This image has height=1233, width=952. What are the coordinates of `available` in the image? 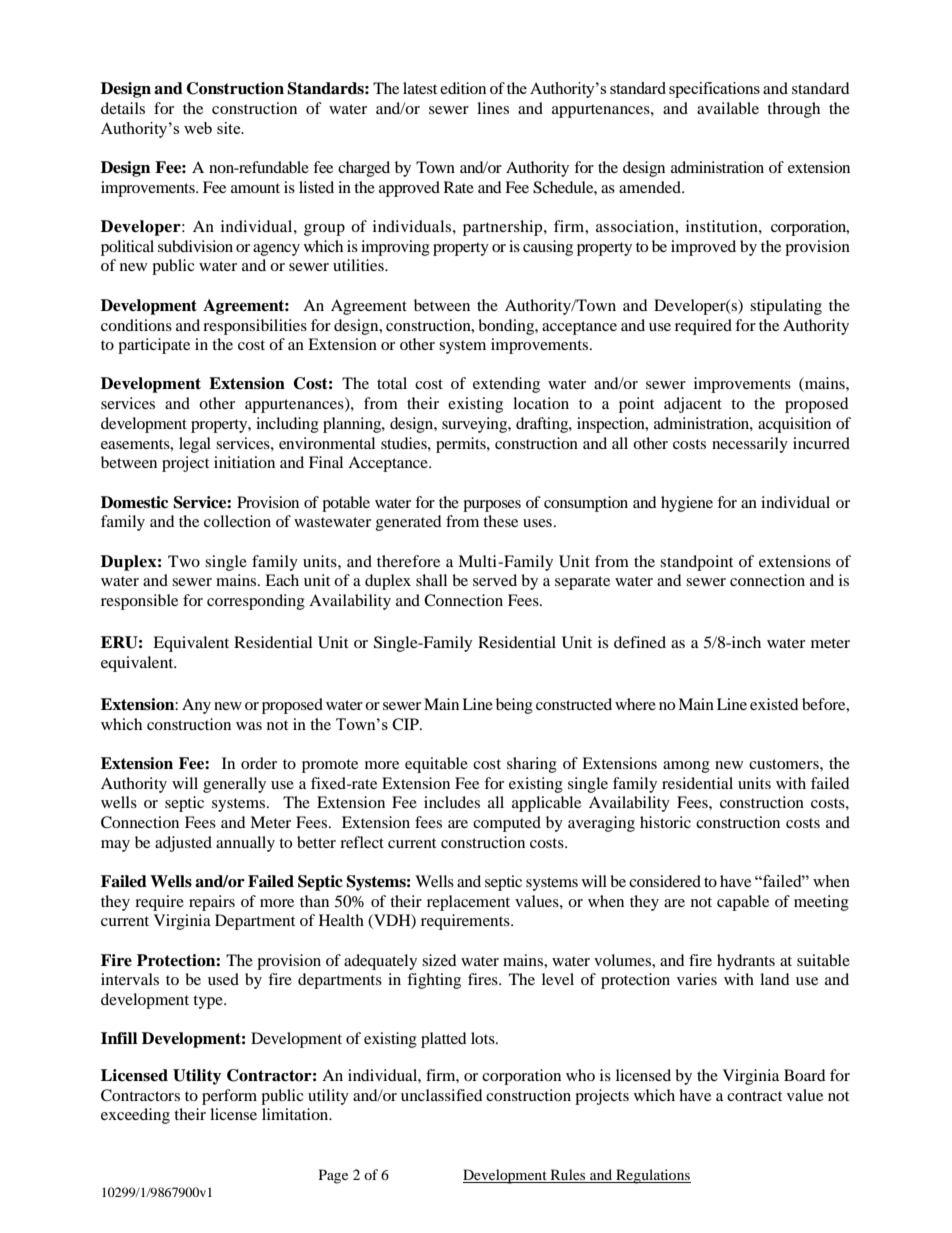 It's located at (728, 108).
